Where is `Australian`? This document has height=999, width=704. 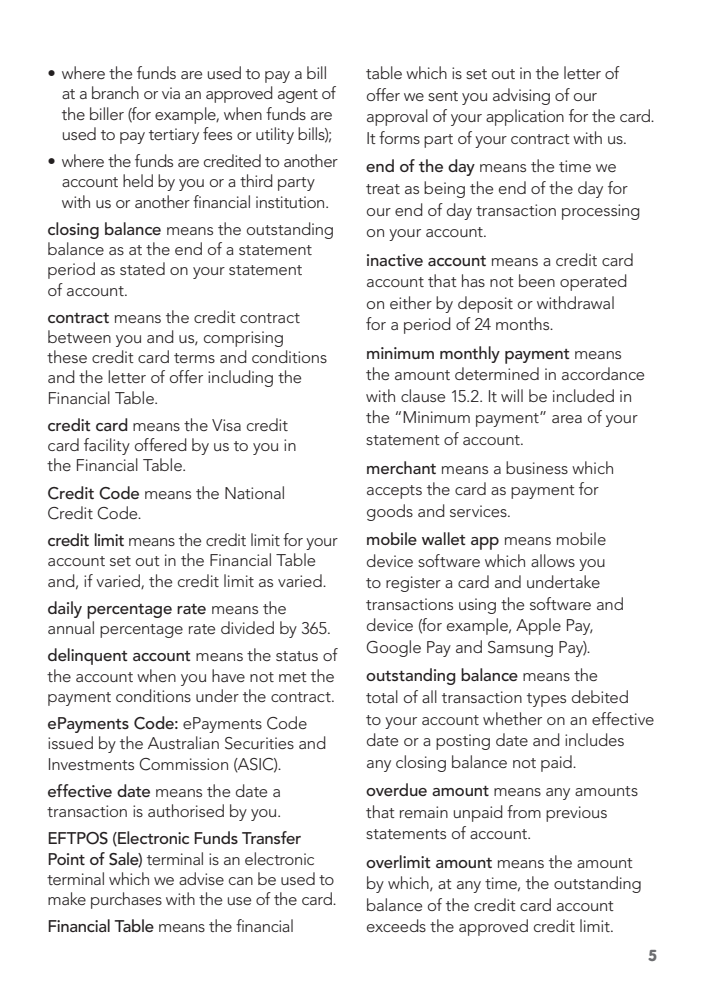 Australian is located at coordinates (183, 742).
